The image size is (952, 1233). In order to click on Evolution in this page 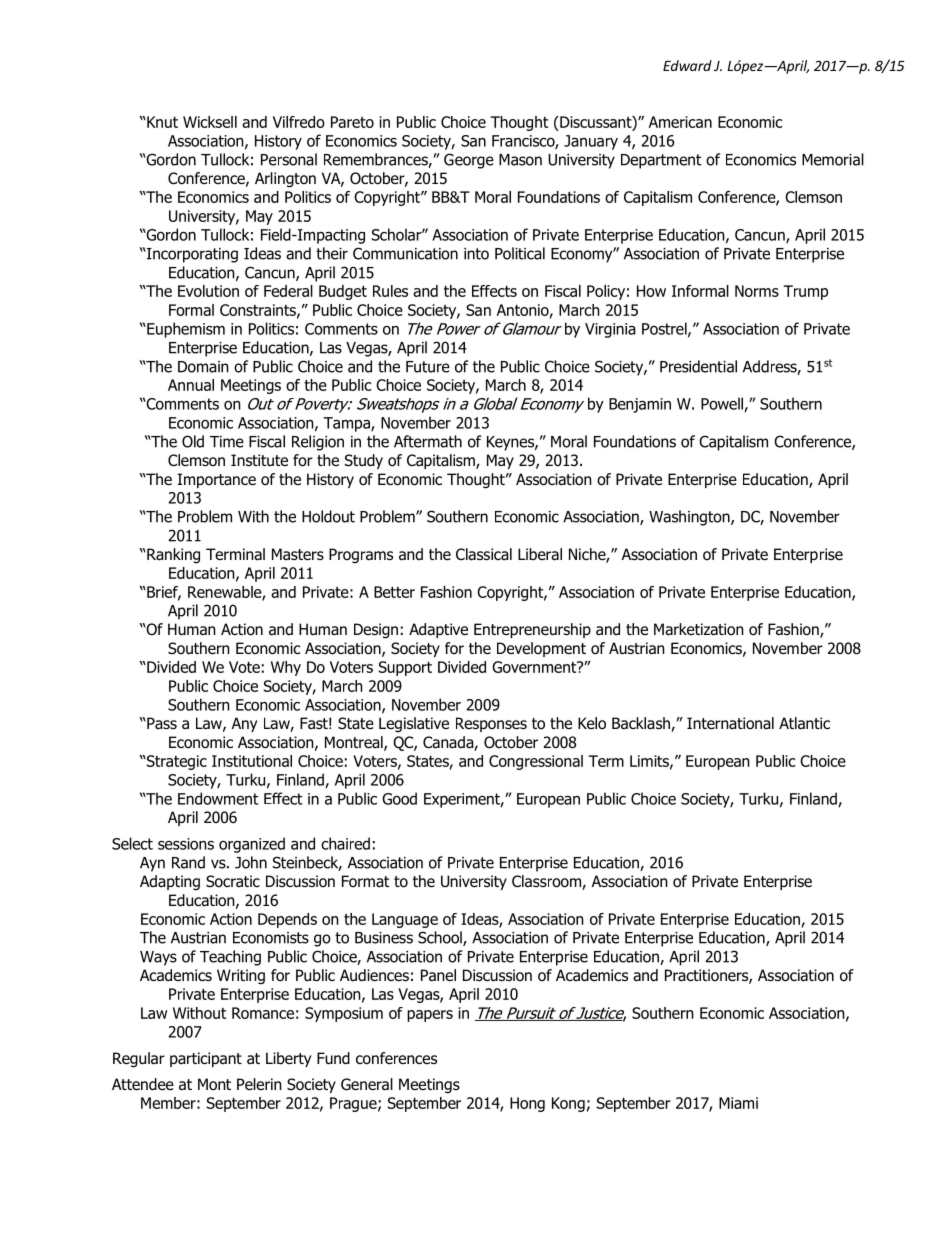, I will do `click(208, 291)`.
